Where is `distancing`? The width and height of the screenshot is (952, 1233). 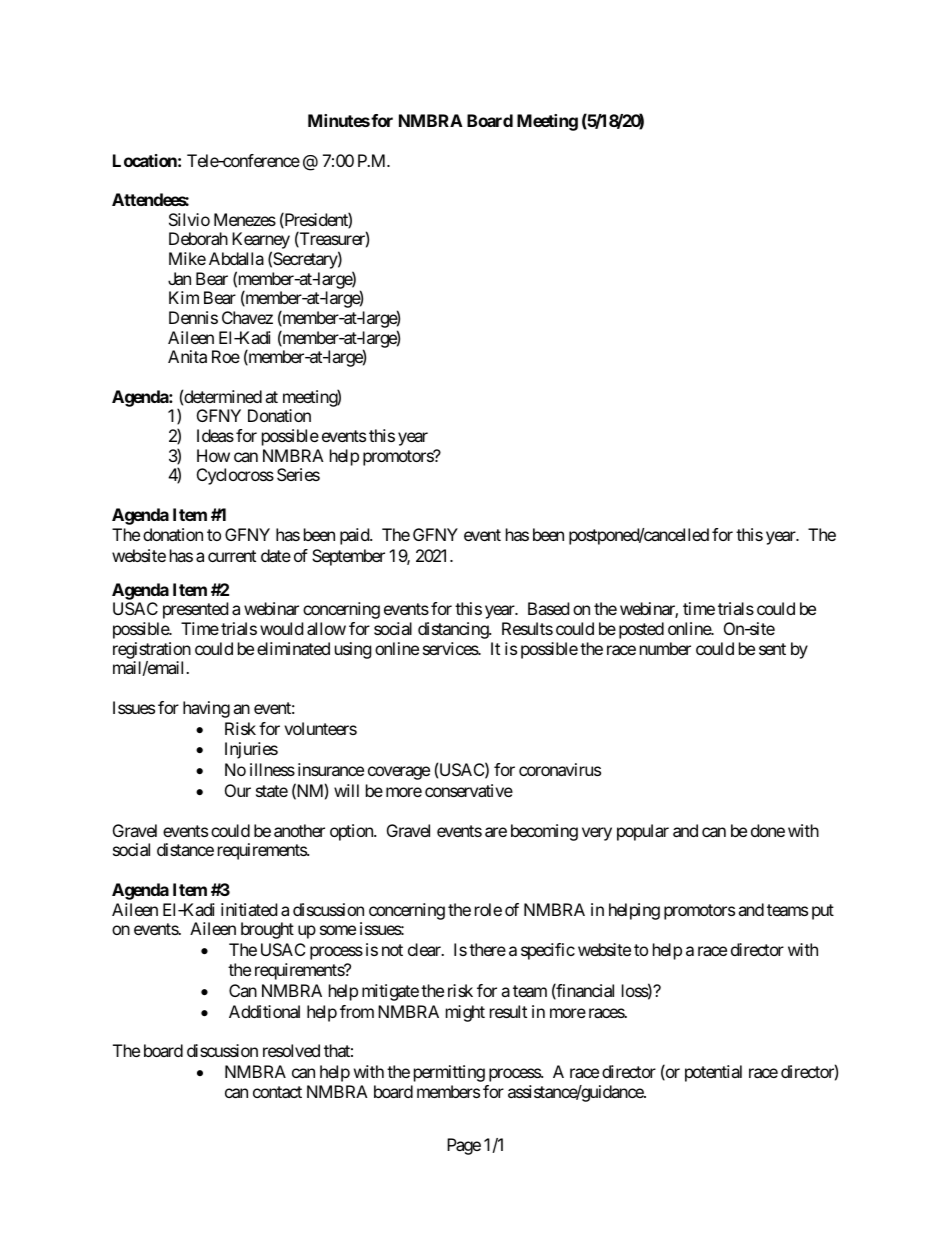 distancing is located at coordinates (454, 630).
